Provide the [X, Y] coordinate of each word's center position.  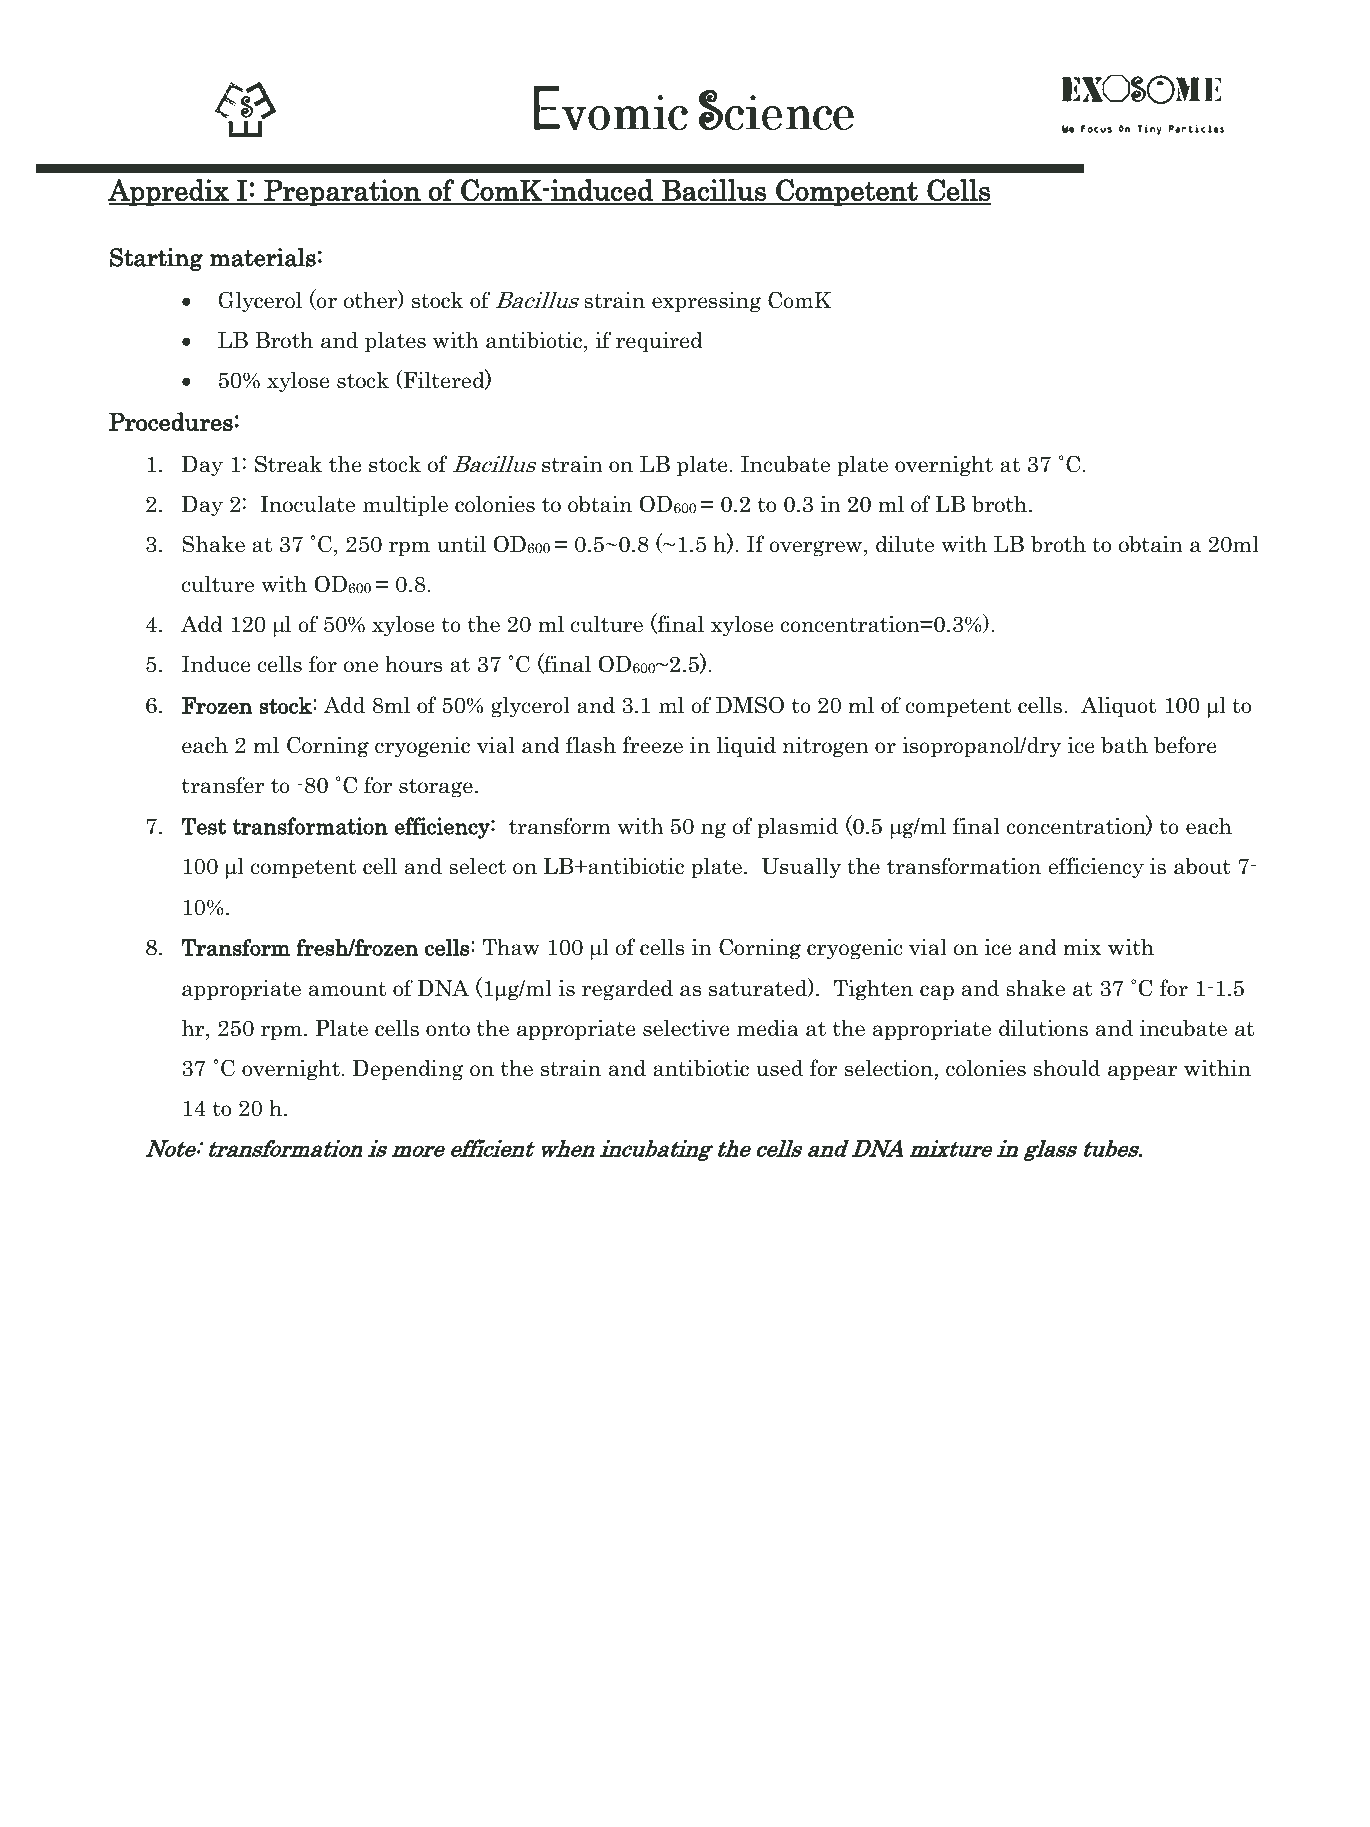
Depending [408, 1070]
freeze [652, 745]
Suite [656, 1695]
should [1066, 1068]
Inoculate [307, 504]
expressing [706, 302]
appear [1143, 1072]
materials [263, 257]
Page [572, 1721]
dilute [905, 544]
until [461, 544]
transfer [223, 785]
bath [1124, 745]
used [779, 1068]
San [521, 1695]
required [659, 341]
